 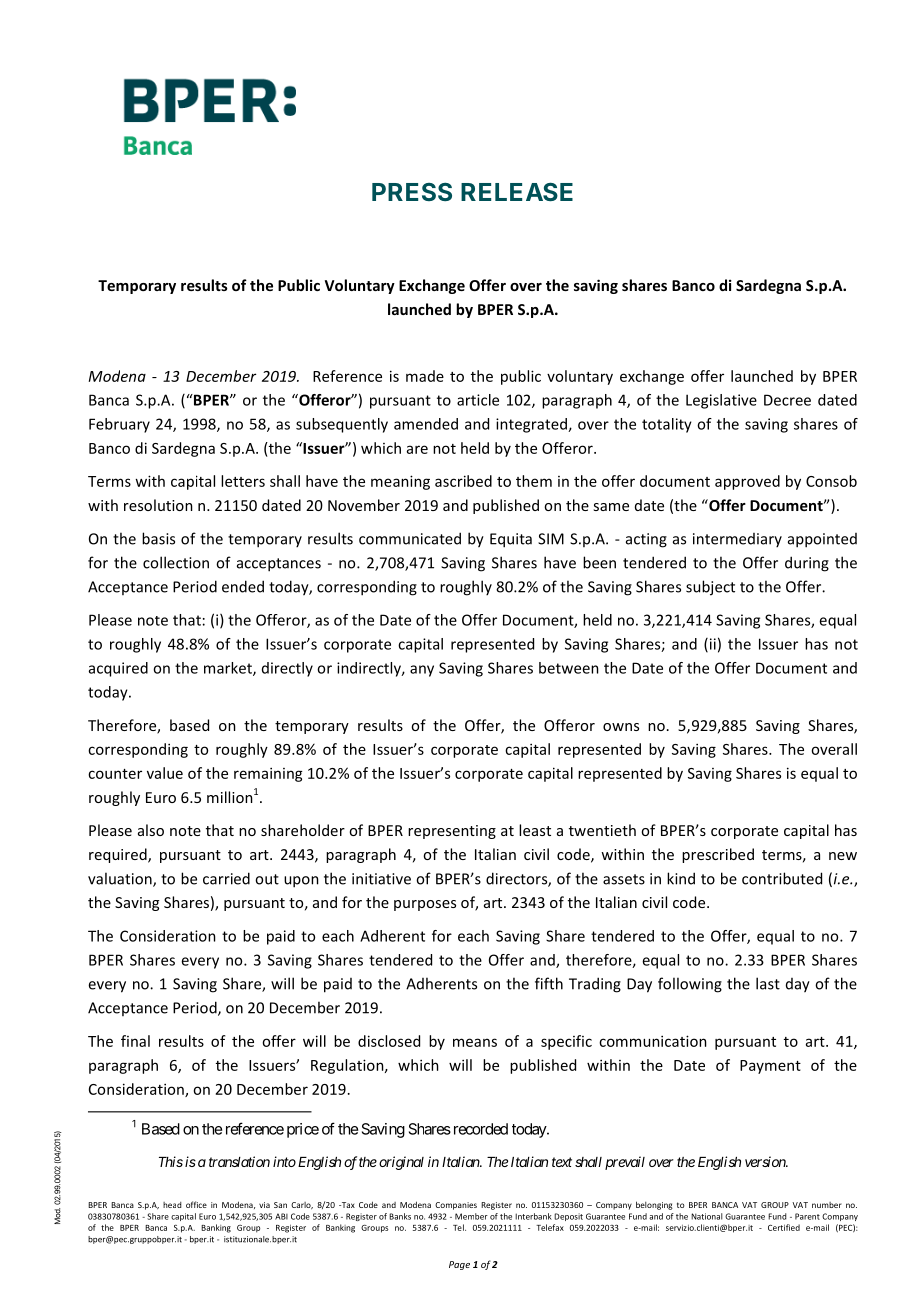 I want to click on Member, so click(x=471, y=1216).
